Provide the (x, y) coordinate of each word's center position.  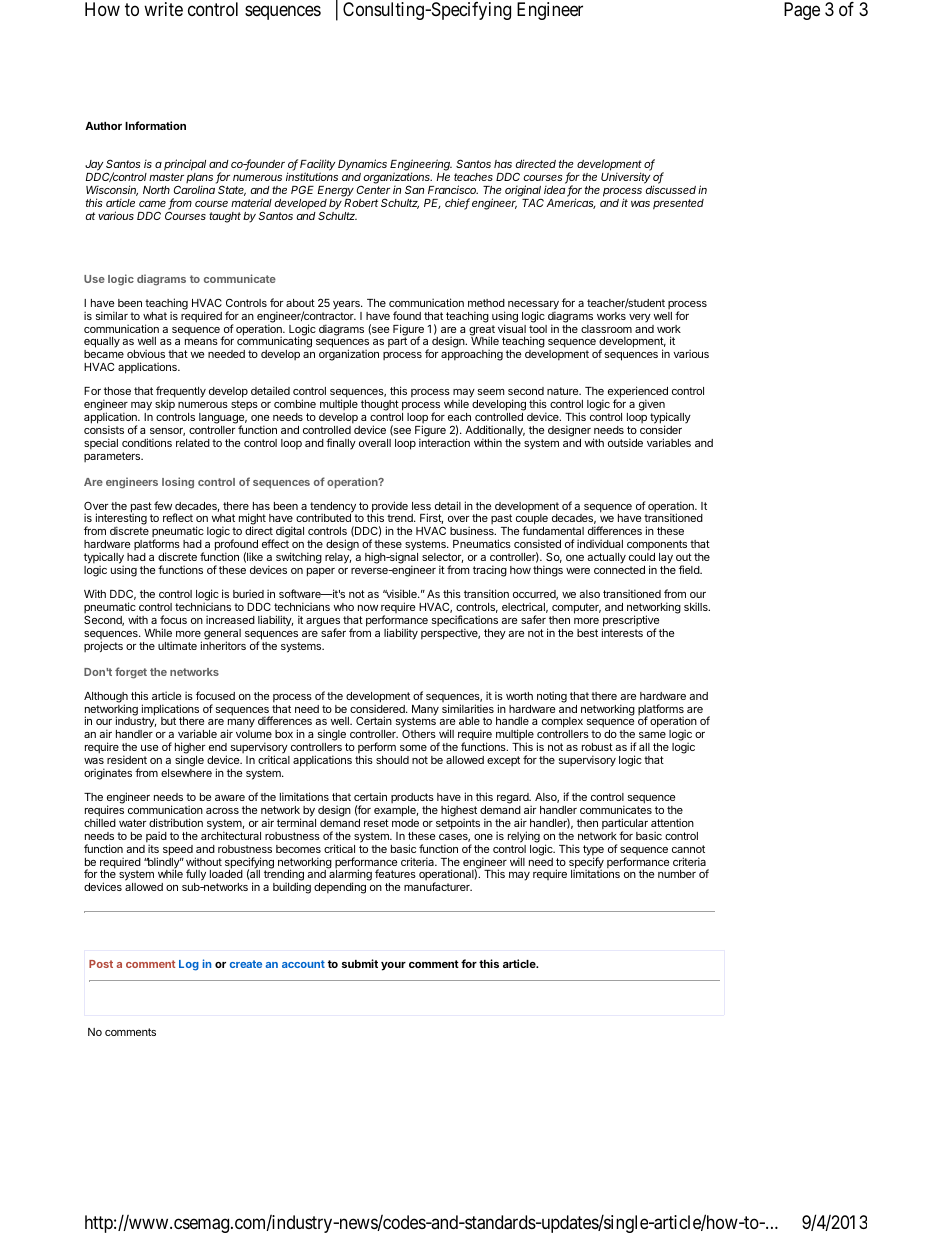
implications (170, 711)
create (246, 964)
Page (802, 11)
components (657, 547)
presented (678, 204)
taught (225, 217)
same (652, 735)
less (421, 506)
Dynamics (362, 166)
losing (178, 483)
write (163, 9)
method (486, 303)
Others (419, 734)
